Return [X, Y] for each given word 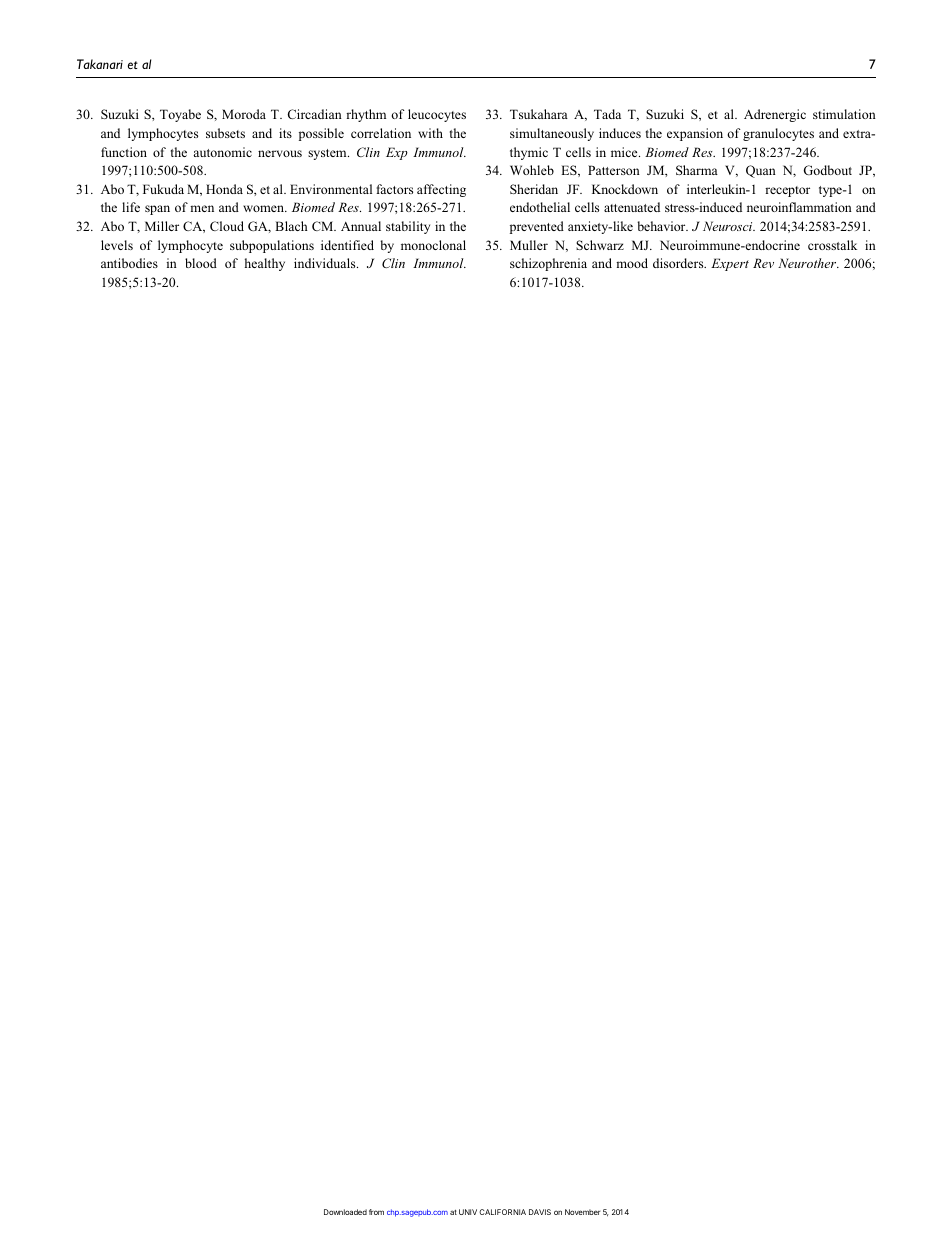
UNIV [468, 1212]
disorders [679, 263]
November [582, 1212]
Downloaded [345, 1212]
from [376, 1212]
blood [201, 263]
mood [632, 263]
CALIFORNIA [502, 1212]
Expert [730, 264]
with [430, 133]
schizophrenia [548, 264]
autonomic [223, 152]
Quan [761, 171]
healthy [265, 264]
